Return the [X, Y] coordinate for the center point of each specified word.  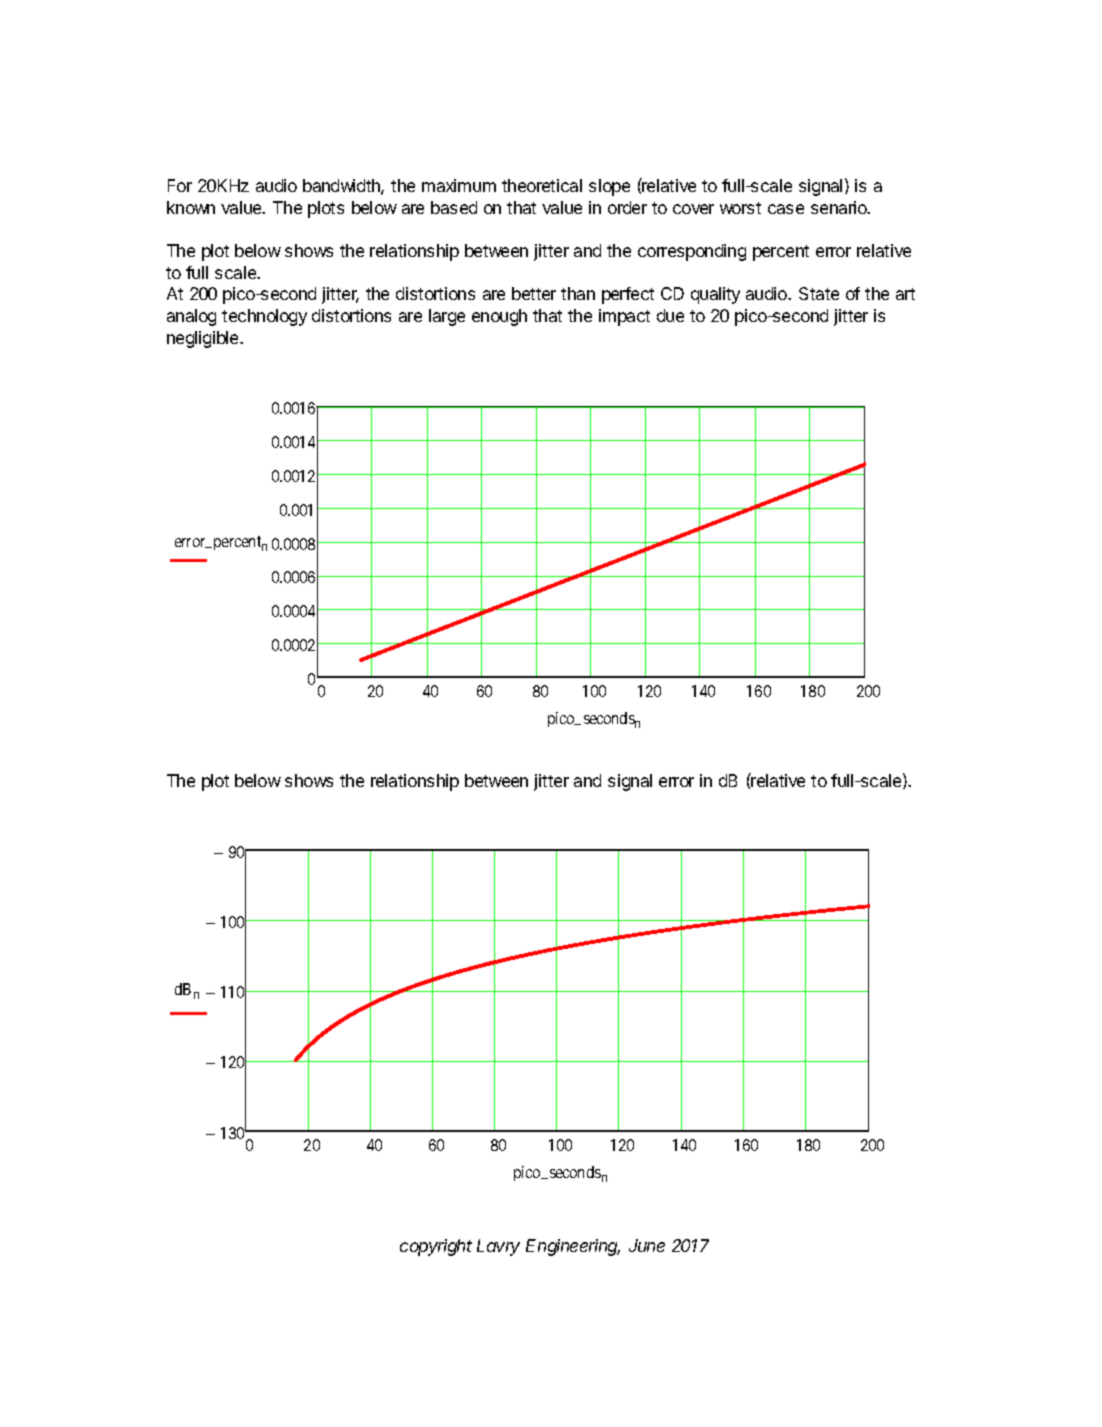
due [670, 315]
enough [499, 317]
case [786, 209]
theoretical [542, 185]
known [191, 207]
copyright [436, 1247]
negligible [204, 339]
